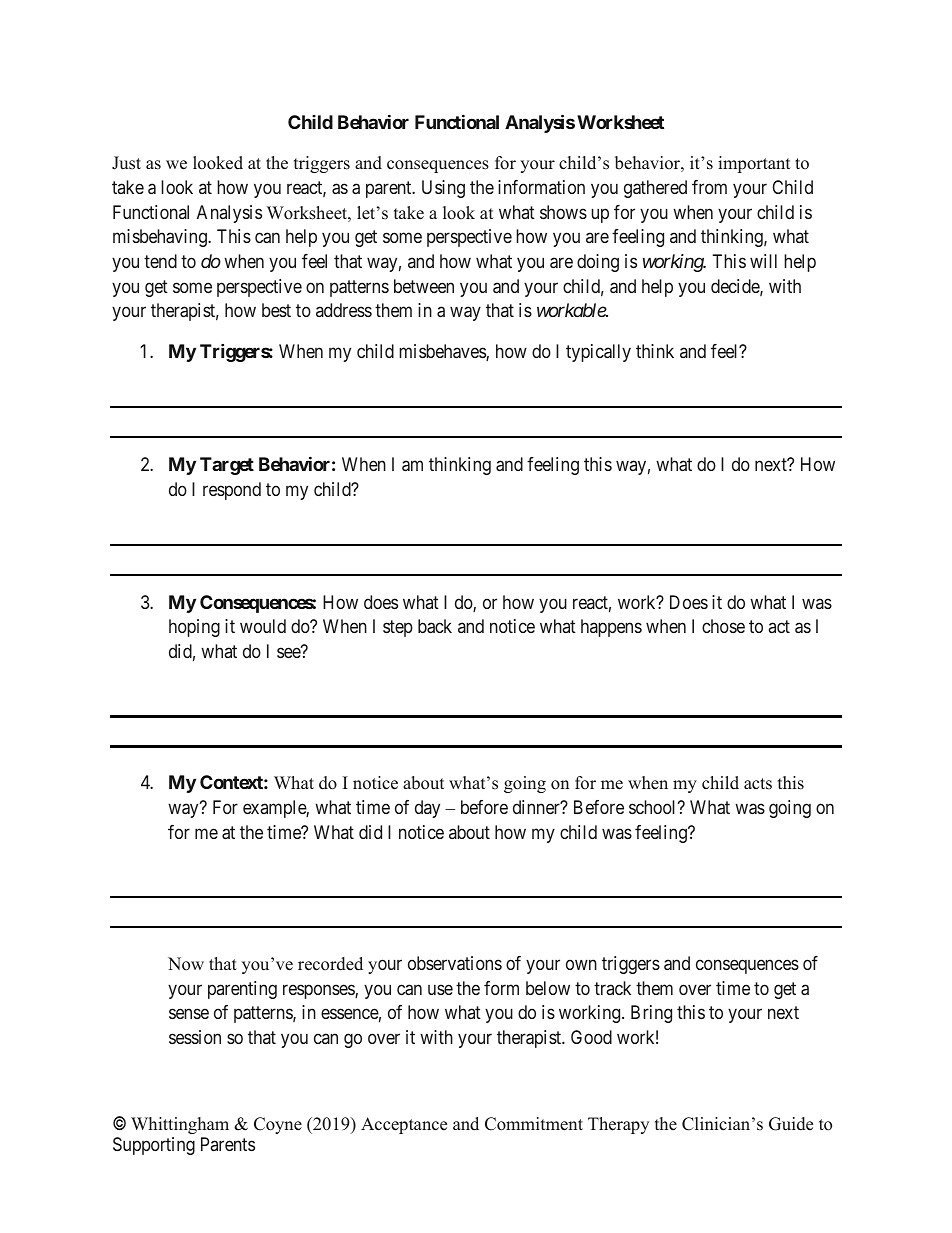 Image resolution: width=952 pixels, height=1233 pixels. What do you see at coordinates (404, 1125) in the screenshot?
I see `Acceptance` at bounding box center [404, 1125].
